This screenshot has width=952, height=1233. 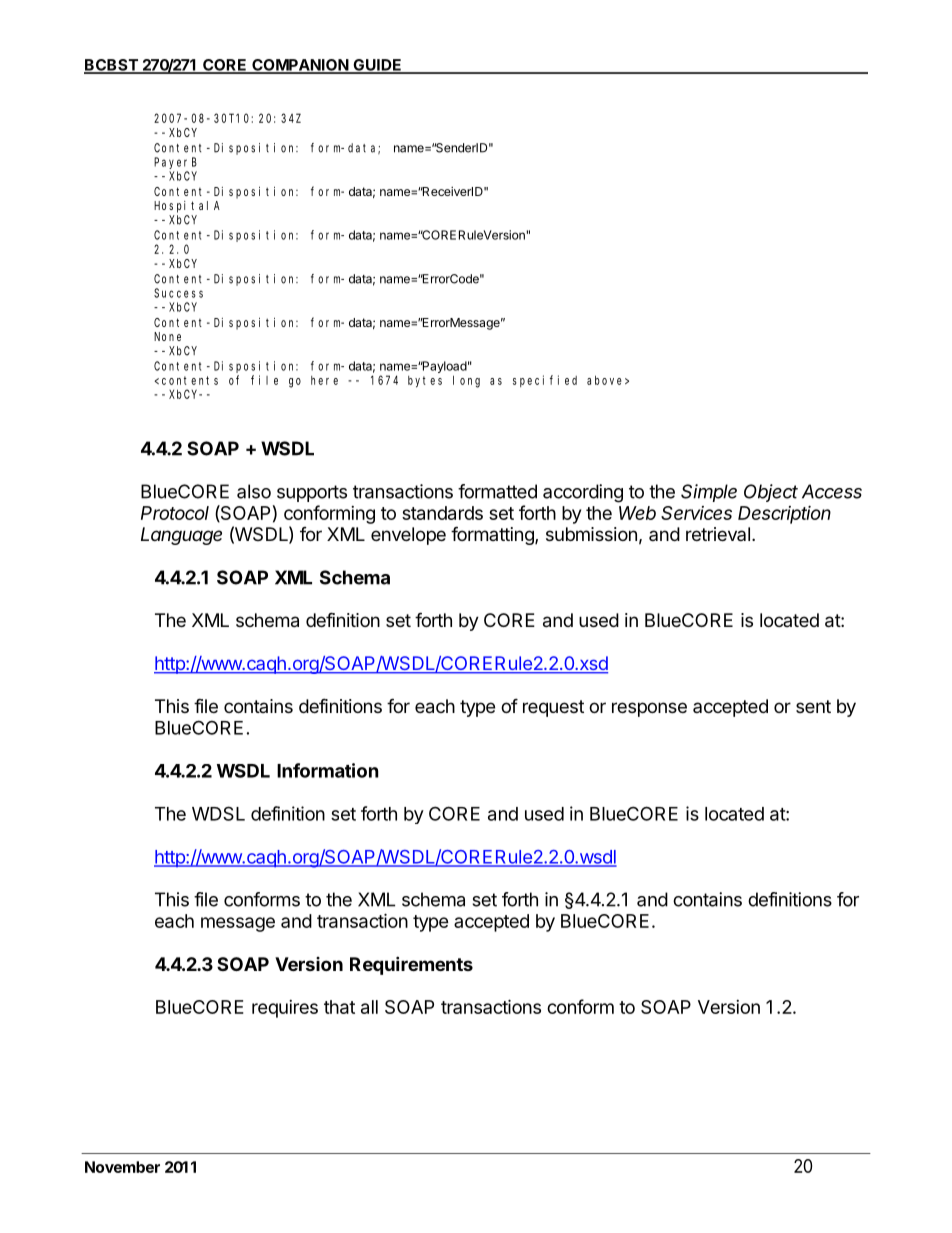 What do you see at coordinates (300, 66) in the screenshot?
I see `COMPANION` at bounding box center [300, 66].
